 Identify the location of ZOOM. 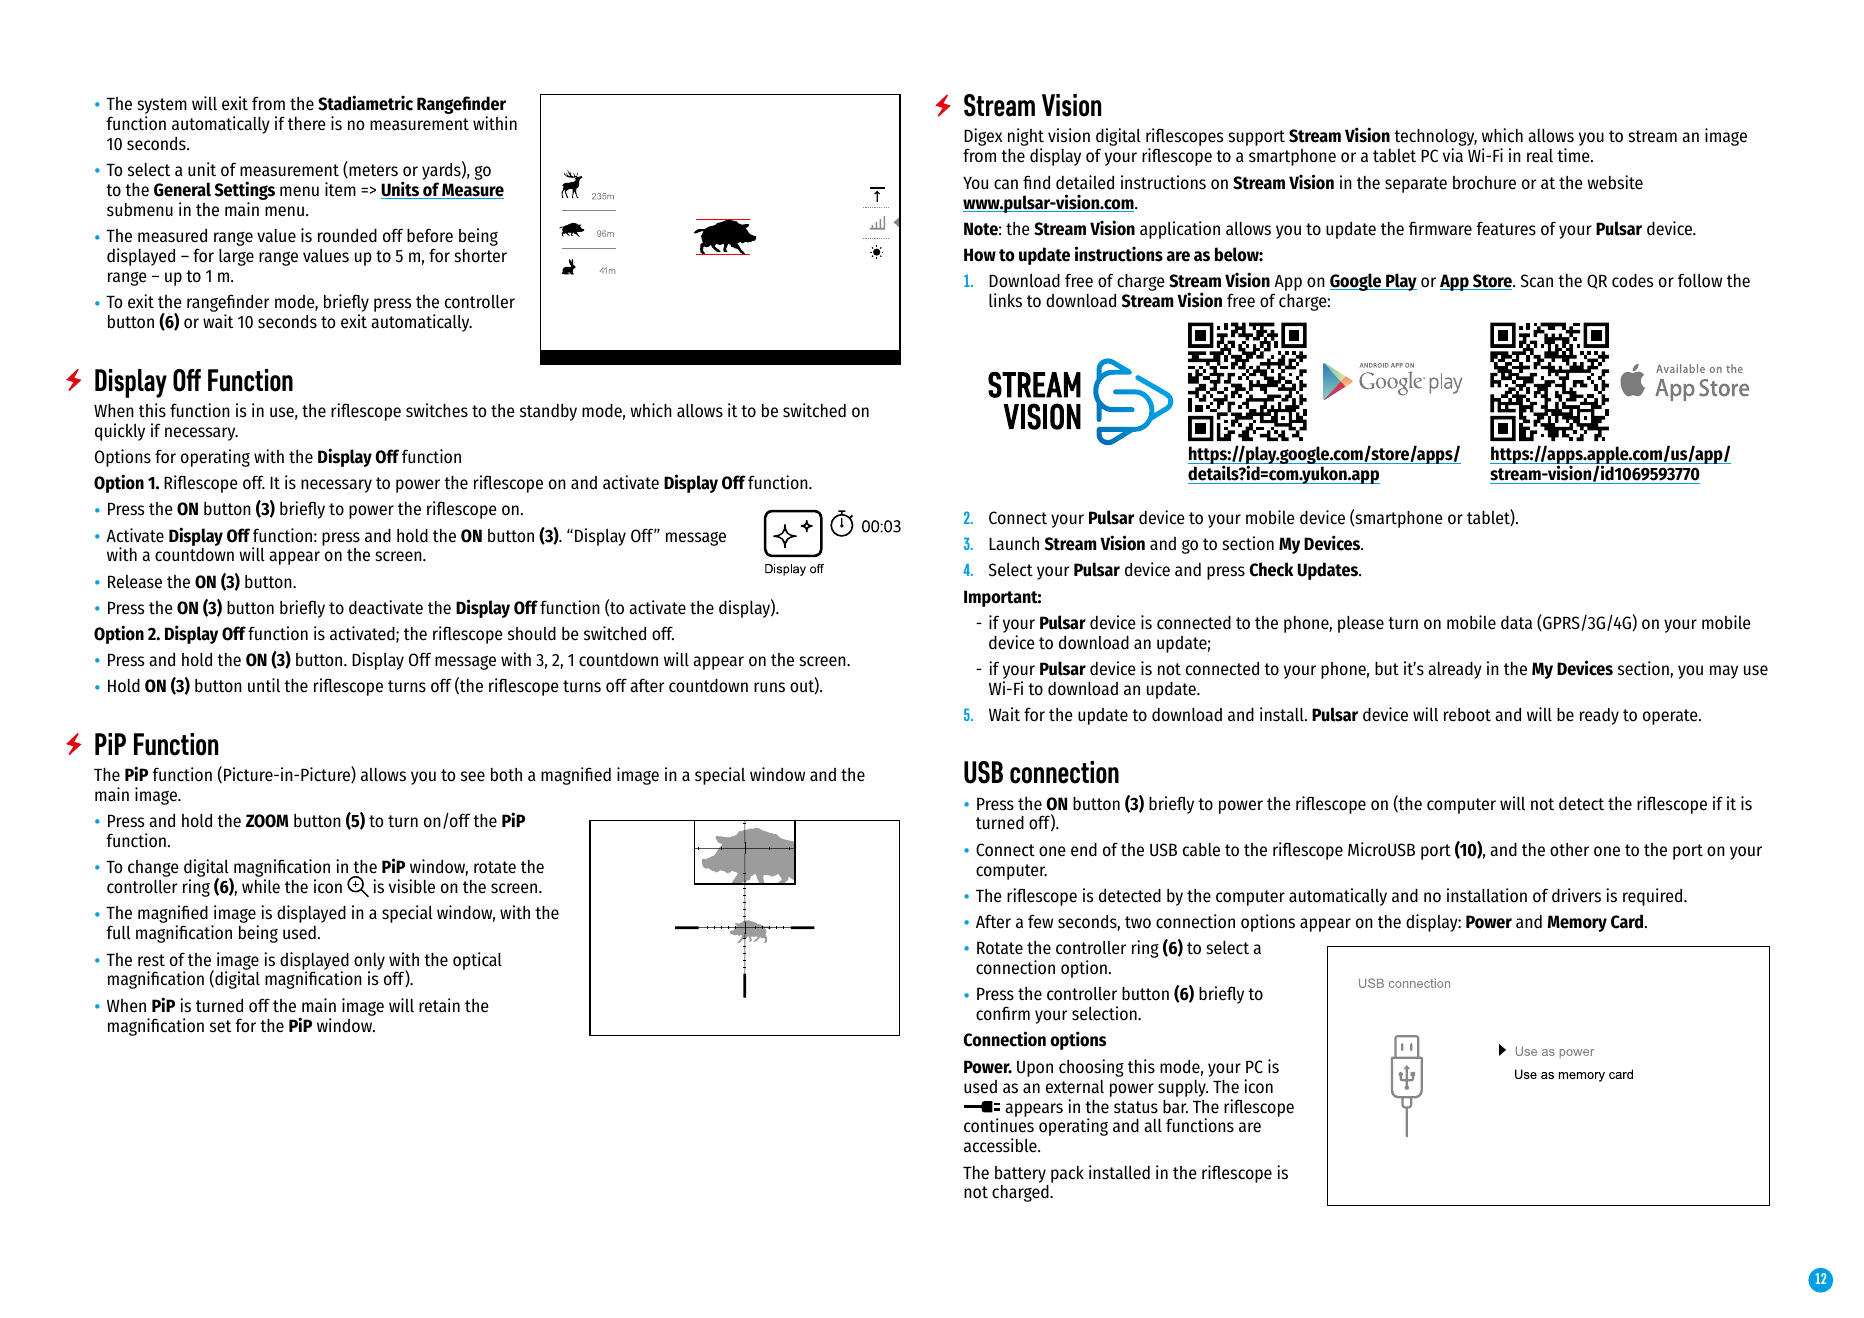
(267, 821).
